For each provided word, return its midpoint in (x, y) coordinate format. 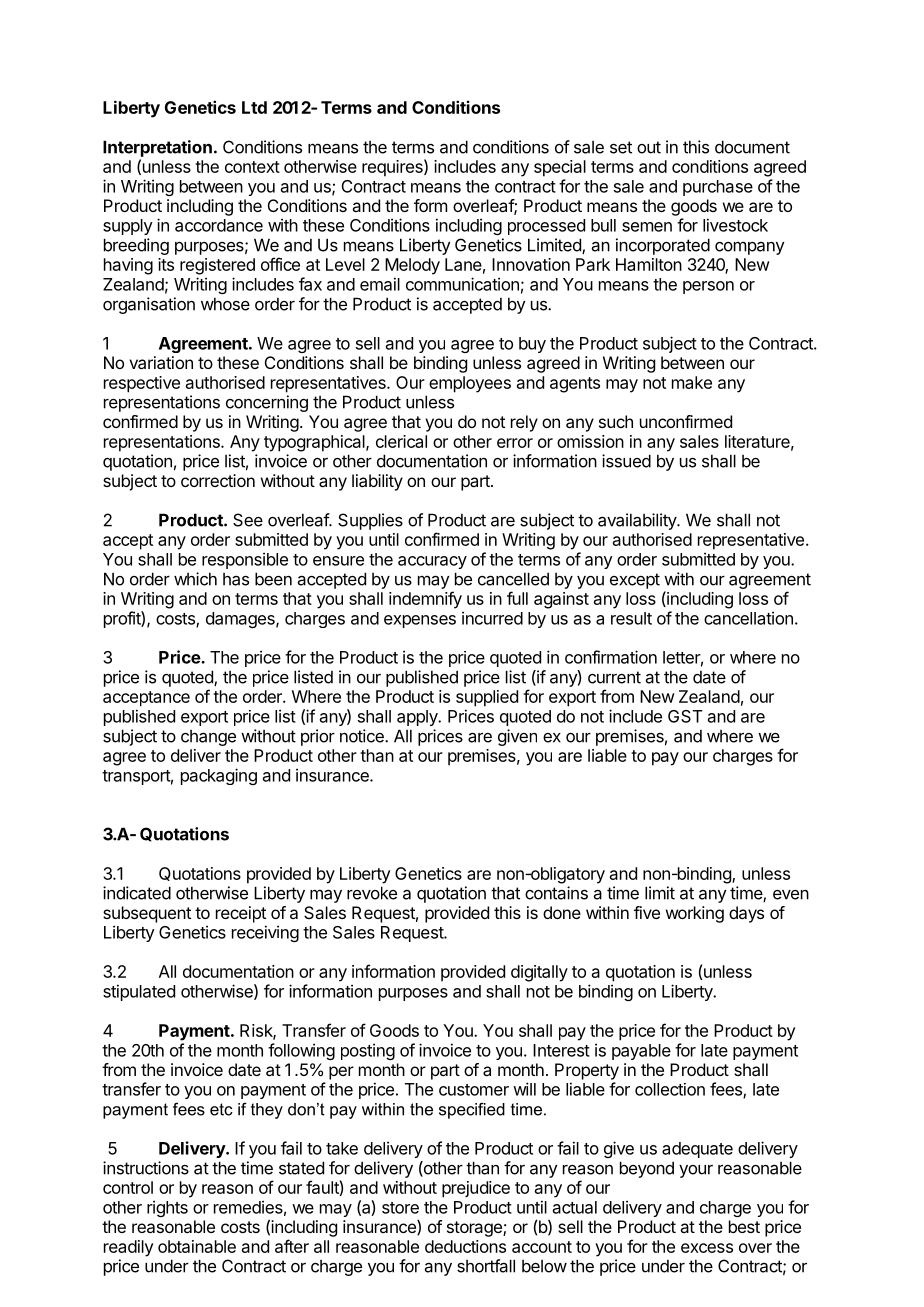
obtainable (197, 1246)
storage (475, 1229)
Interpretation (157, 148)
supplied (487, 698)
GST (685, 716)
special (560, 168)
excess (707, 1248)
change (208, 738)
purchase (718, 188)
